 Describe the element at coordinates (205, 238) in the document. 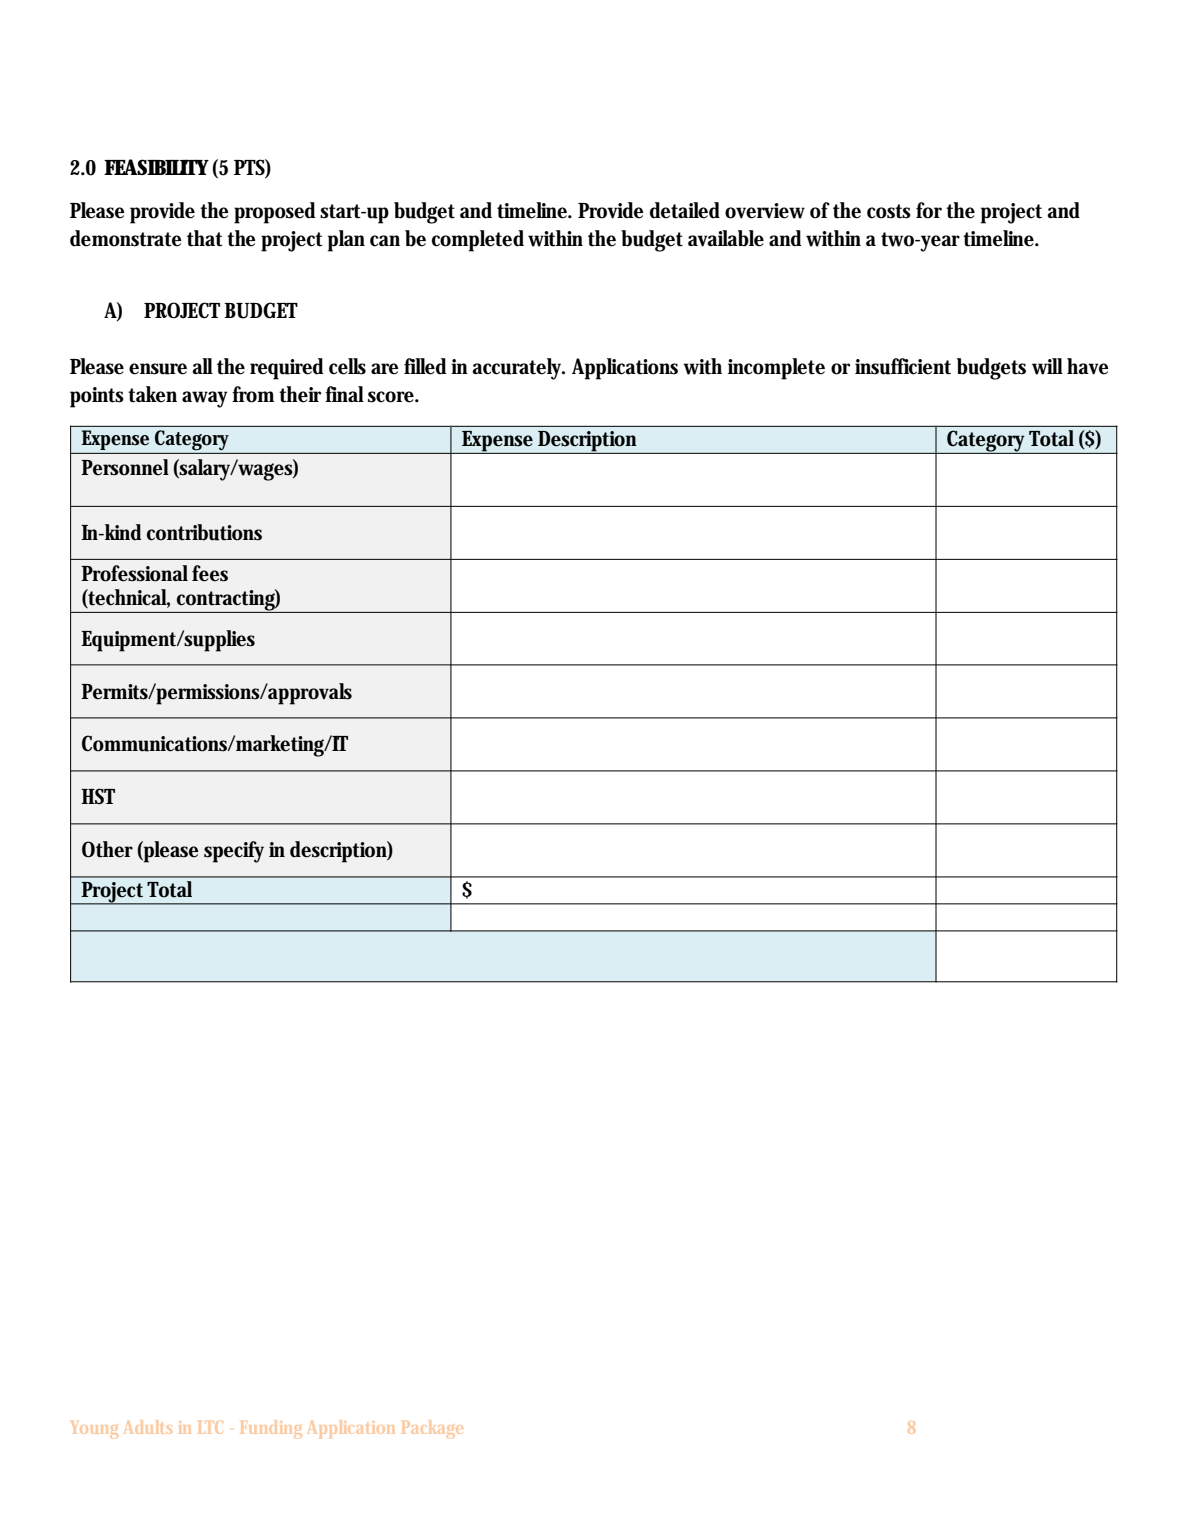

I see `that` at that location.
